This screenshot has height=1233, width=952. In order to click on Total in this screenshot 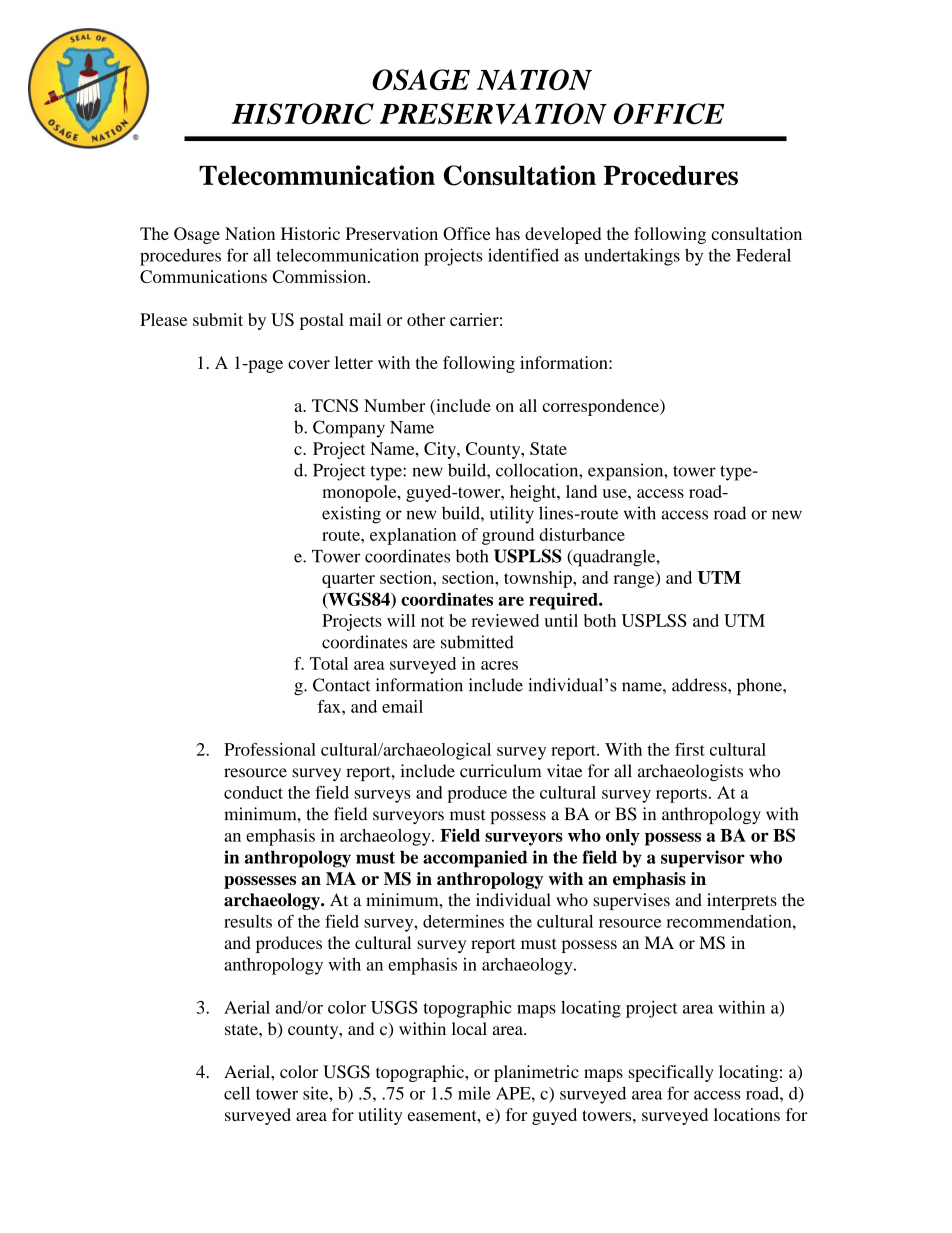, I will do `click(329, 663)`.
